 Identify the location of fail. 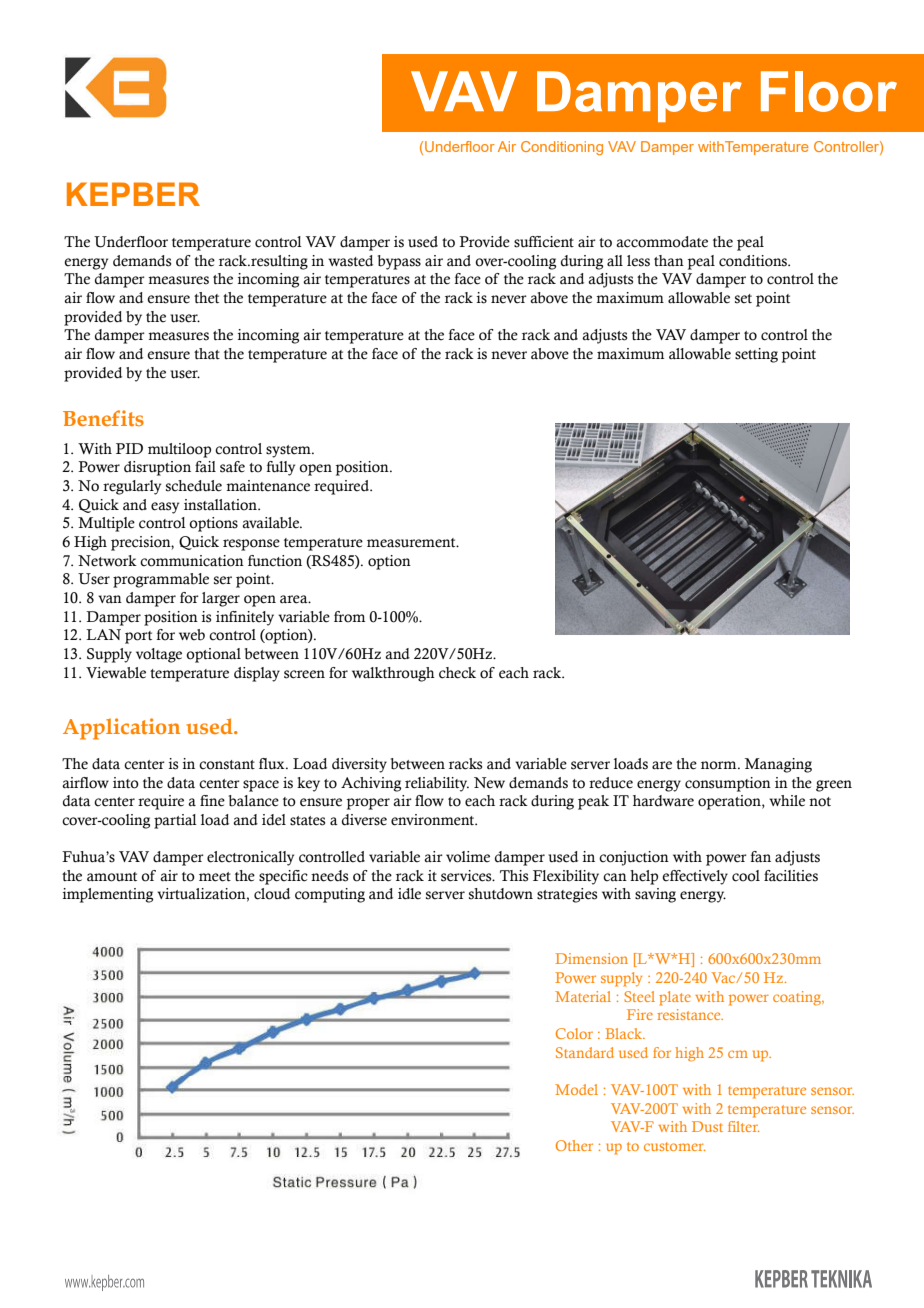
(205, 466).
